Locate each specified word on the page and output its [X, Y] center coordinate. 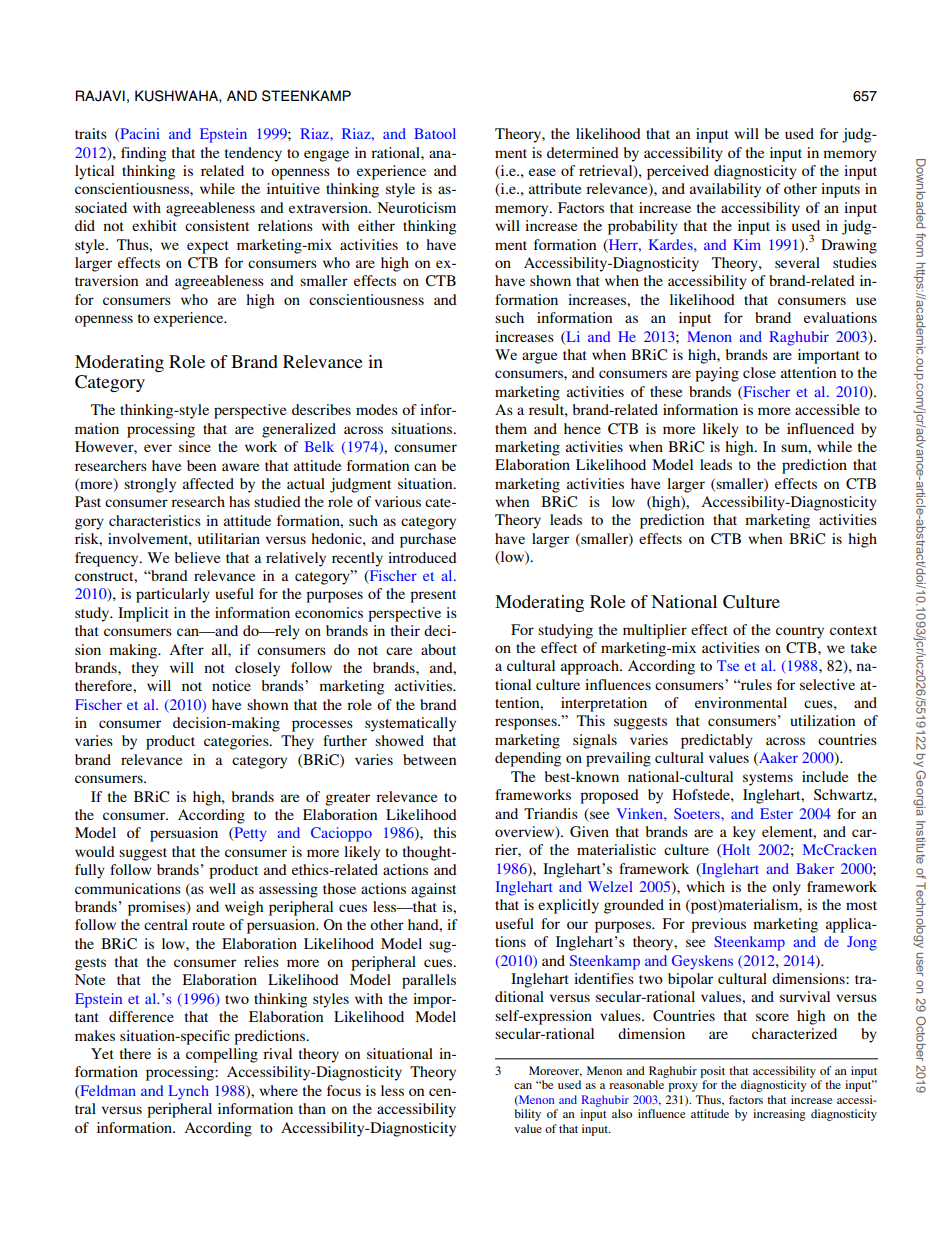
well [222, 888]
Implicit [143, 614]
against [433, 890]
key [744, 833]
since [195, 446]
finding [143, 154]
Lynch [189, 1092]
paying [717, 374]
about [438, 649]
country [800, 632]
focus [344, 1090]
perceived [678, 172]
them [511, 428]
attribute [555, 188]
